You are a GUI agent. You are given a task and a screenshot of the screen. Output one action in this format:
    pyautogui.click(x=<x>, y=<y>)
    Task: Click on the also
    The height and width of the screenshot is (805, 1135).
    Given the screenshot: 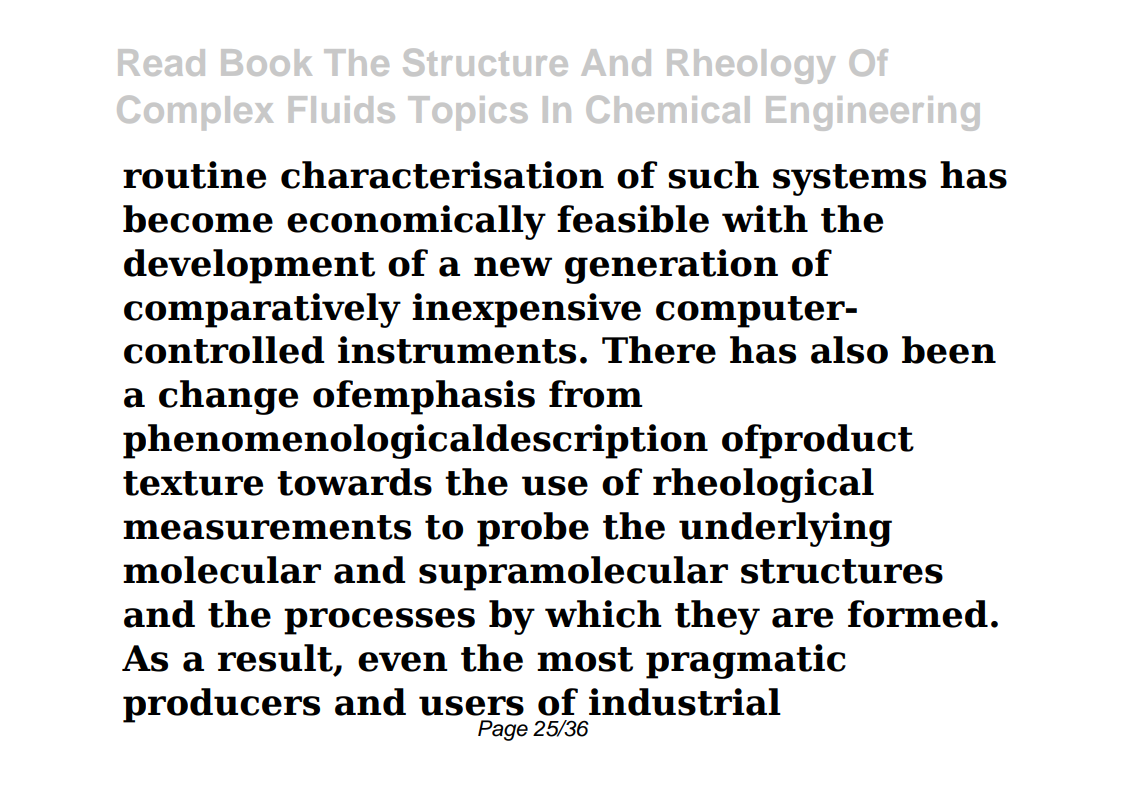 What is the action you would take?
    pyautogui.click(x=849, y=350)
